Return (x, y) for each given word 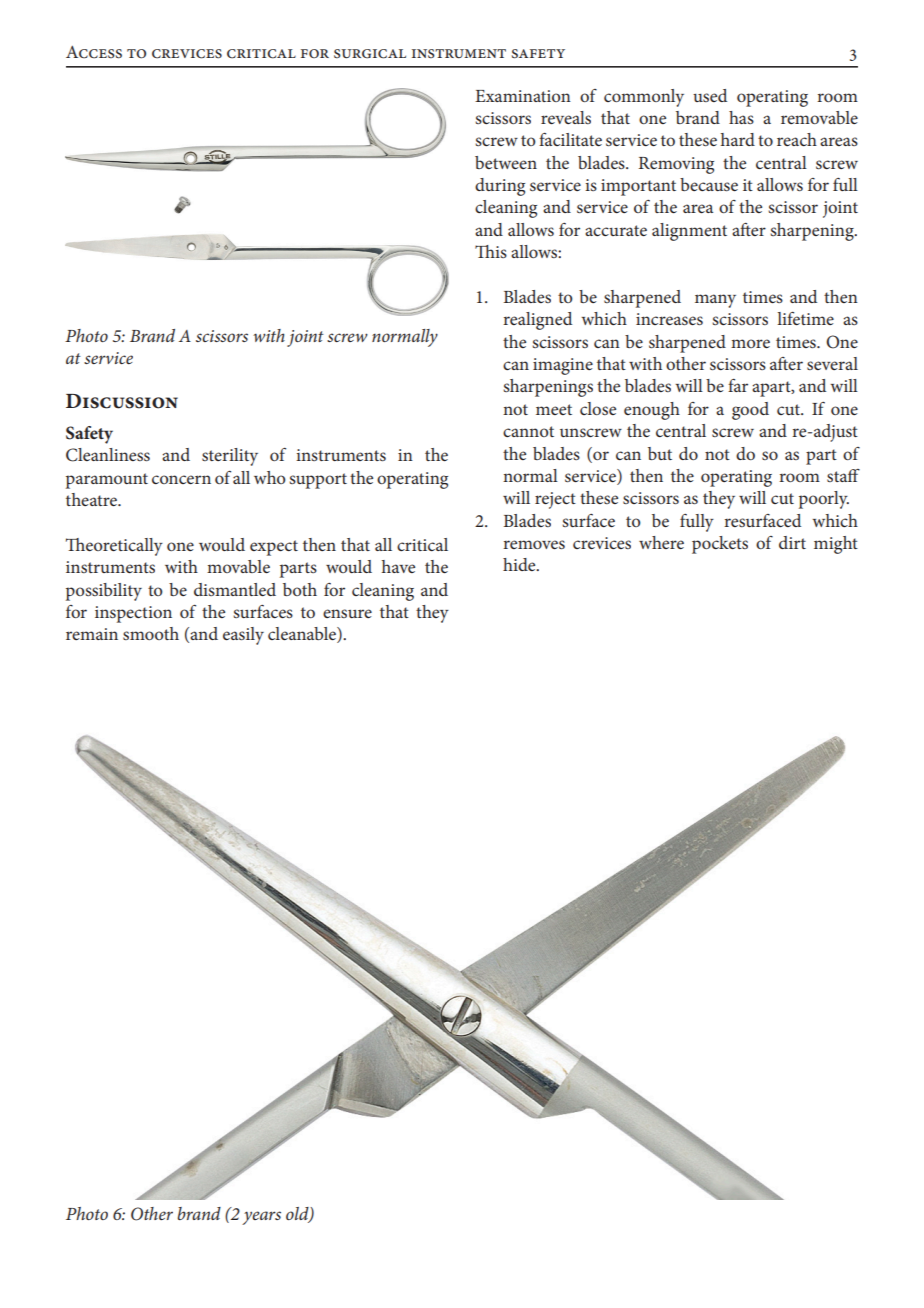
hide (520, 564)
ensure (347, 613)
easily (243, 636)
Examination (523, 96)
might (836, 545)
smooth (151, 633)
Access (94, 52)
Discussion (122, 401)
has (741, 117)
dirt (792, 542)
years (261, 1218)
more (750, 343)
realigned (537, 321)
